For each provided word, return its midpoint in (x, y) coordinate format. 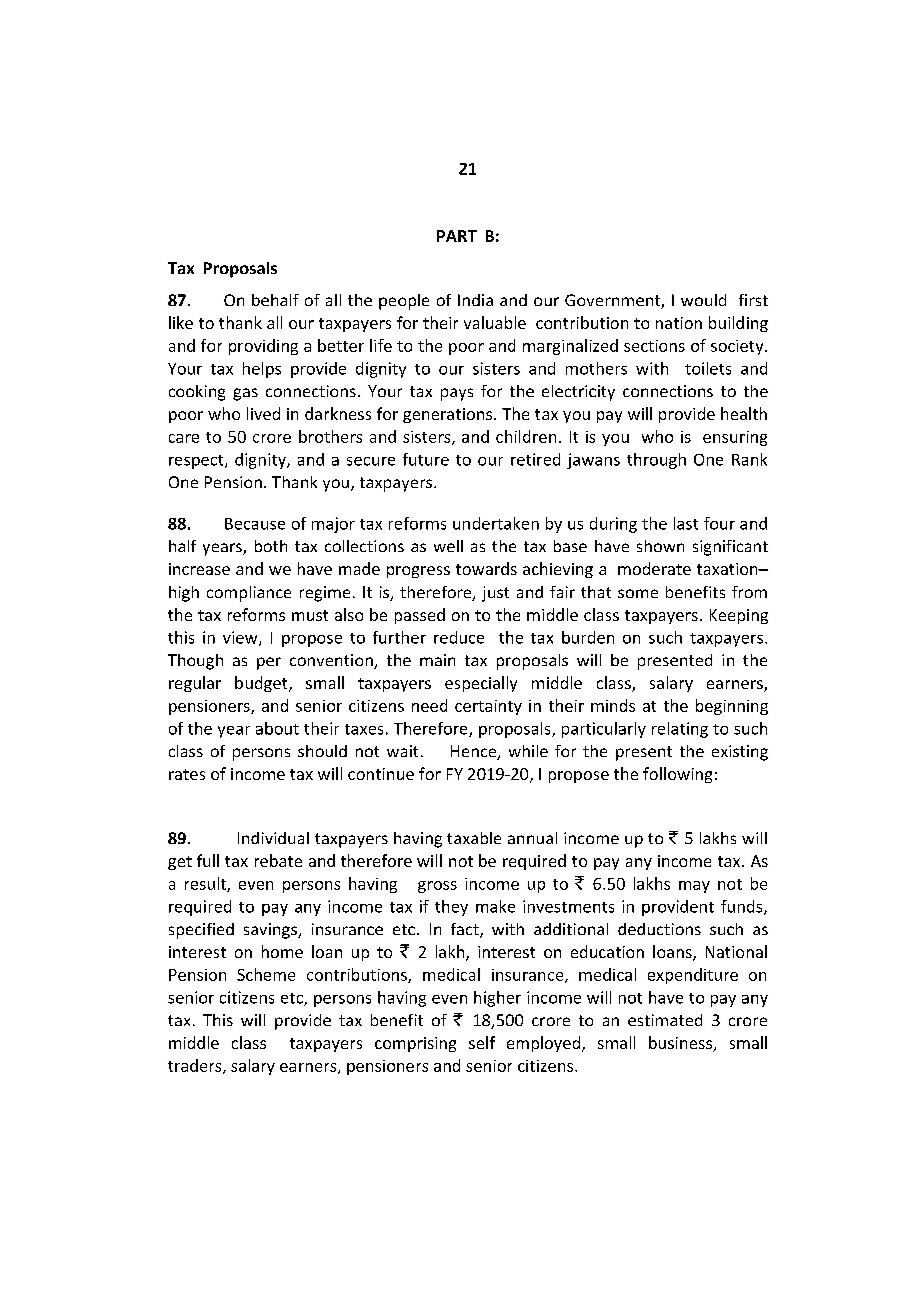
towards (486, 568)
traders (196, 1066)
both (271, 546)
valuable (495, 322)
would (703, 300)
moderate (654, 568)
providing (263, 347)
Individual (273, 838)
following (677, 775)
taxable (474, 838)
